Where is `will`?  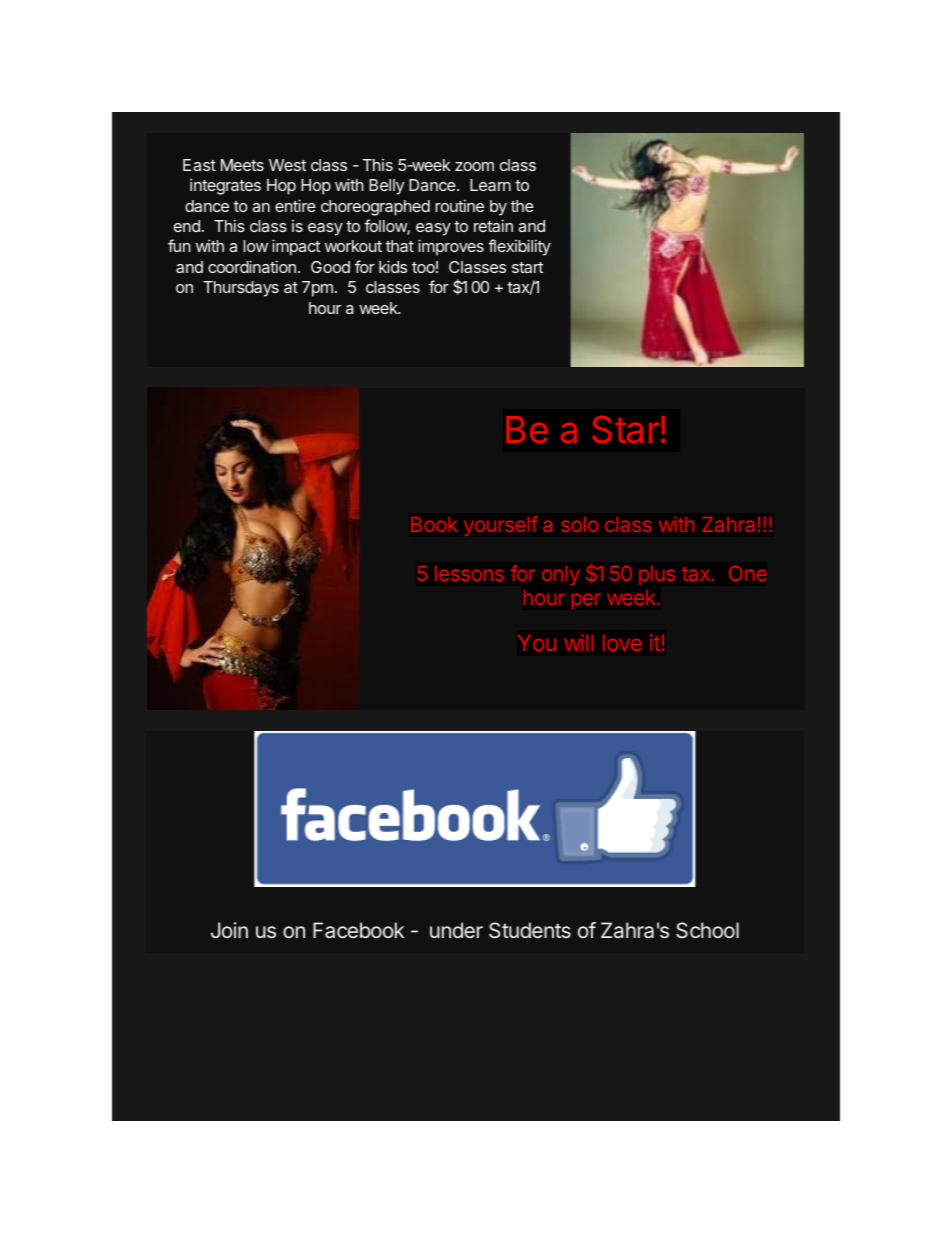
will is located at coordinates (578, 642).
